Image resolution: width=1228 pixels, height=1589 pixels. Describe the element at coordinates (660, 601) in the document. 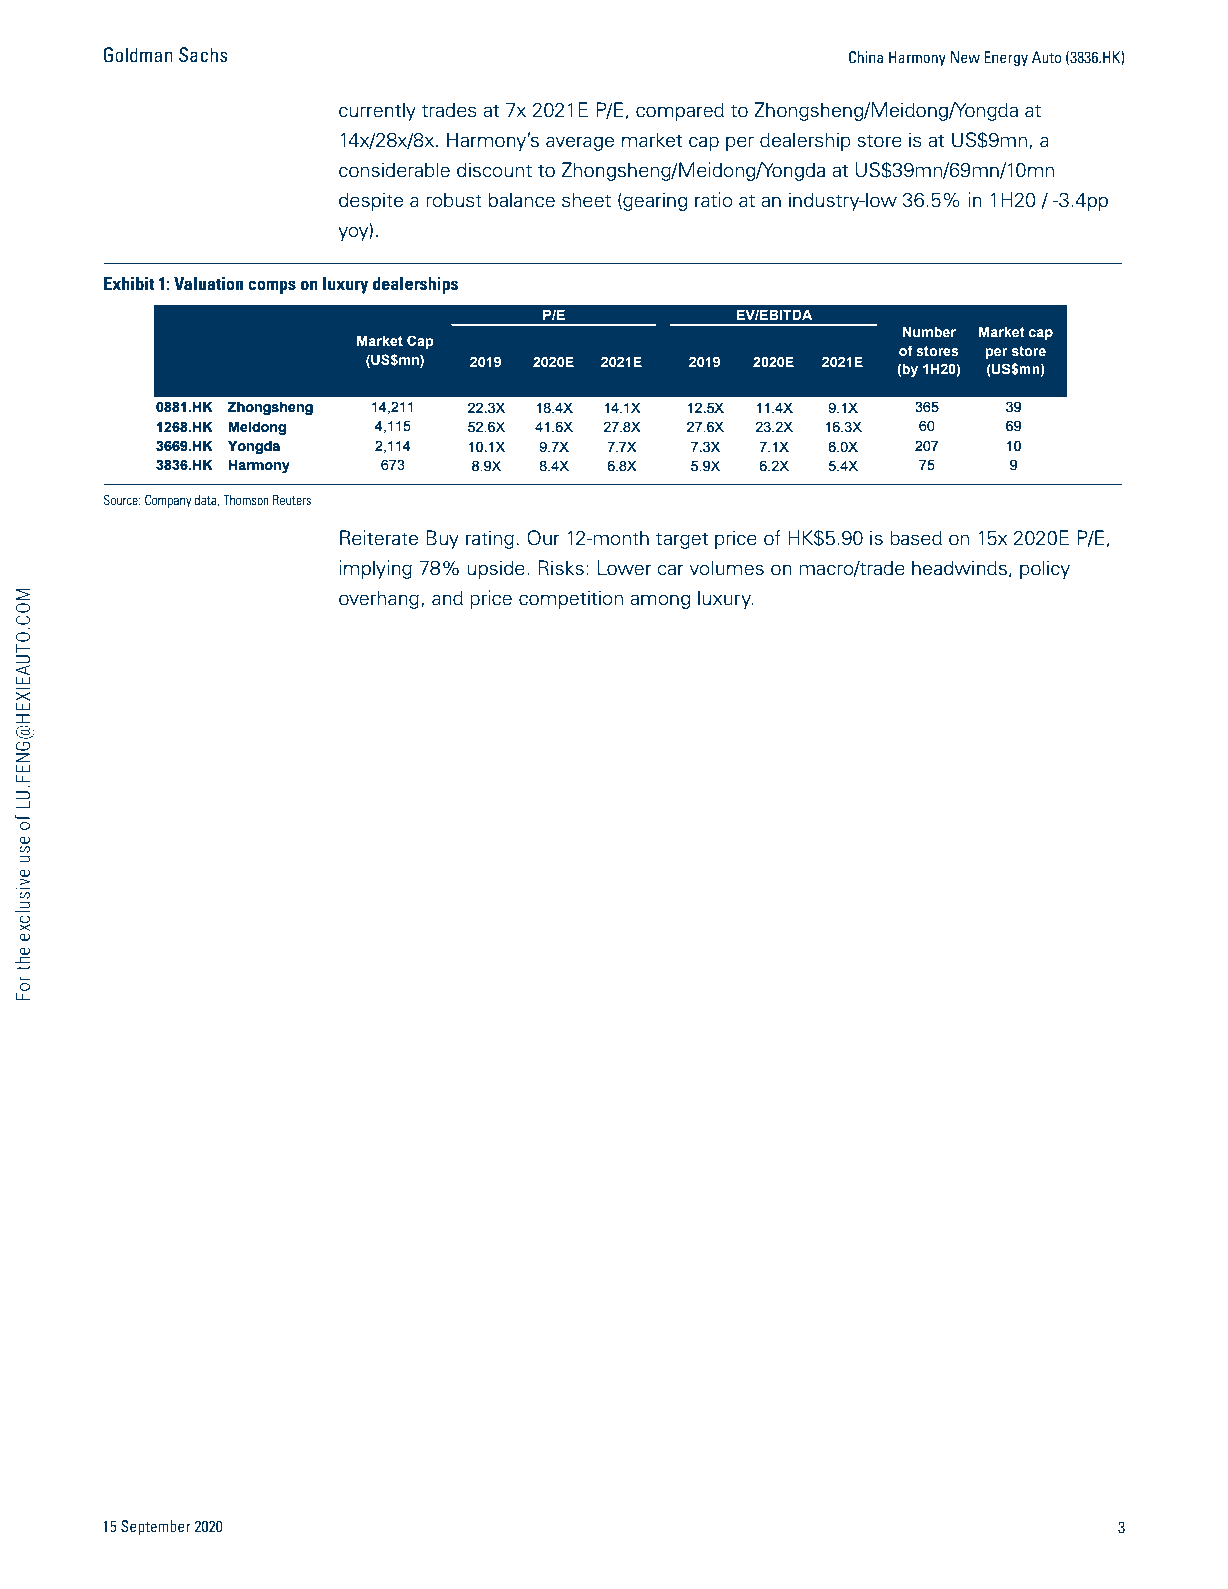

I see `among` at that location.
